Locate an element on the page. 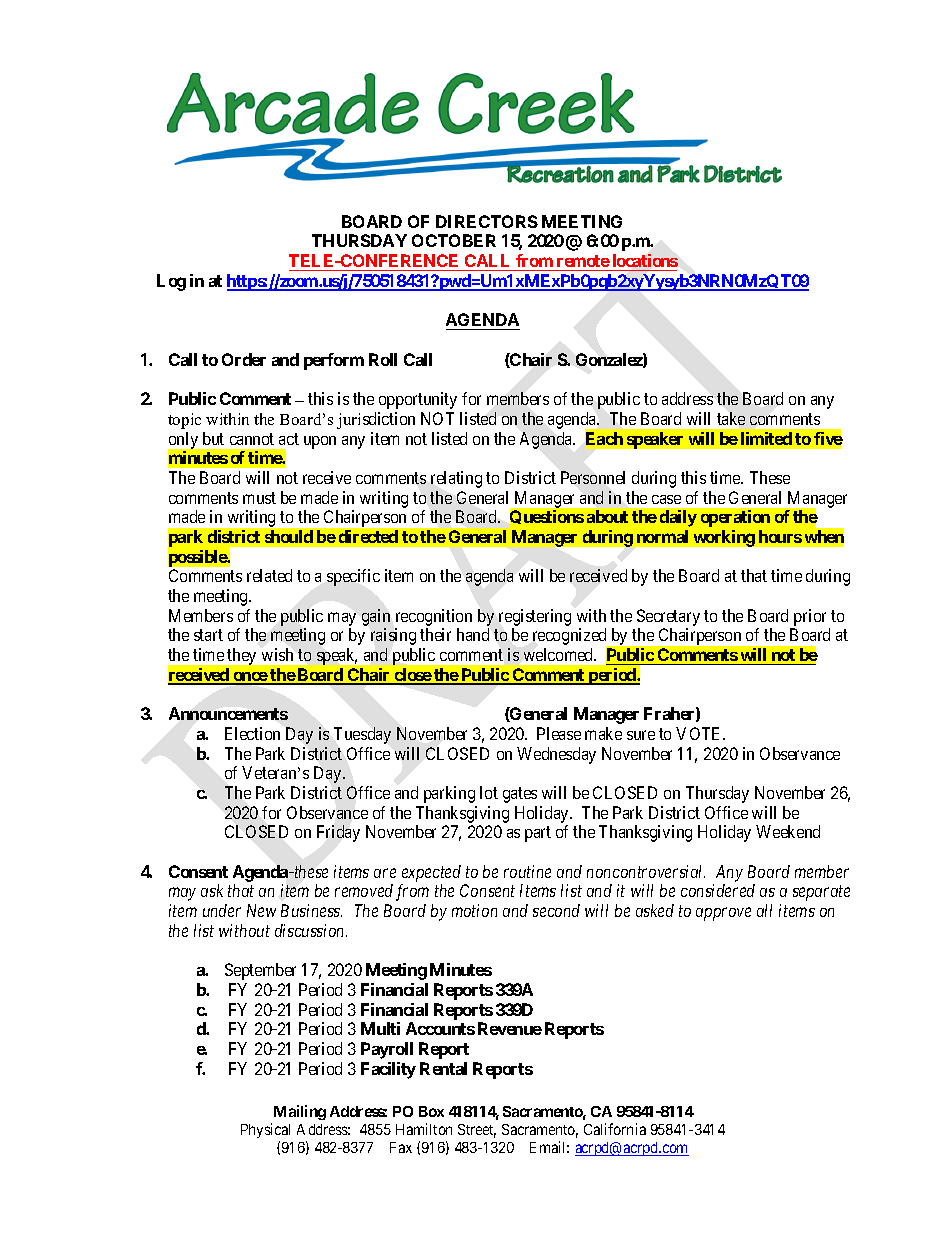 This image has width=952, height=1233. DIRECTORS is located at coordinates (487, 221).
